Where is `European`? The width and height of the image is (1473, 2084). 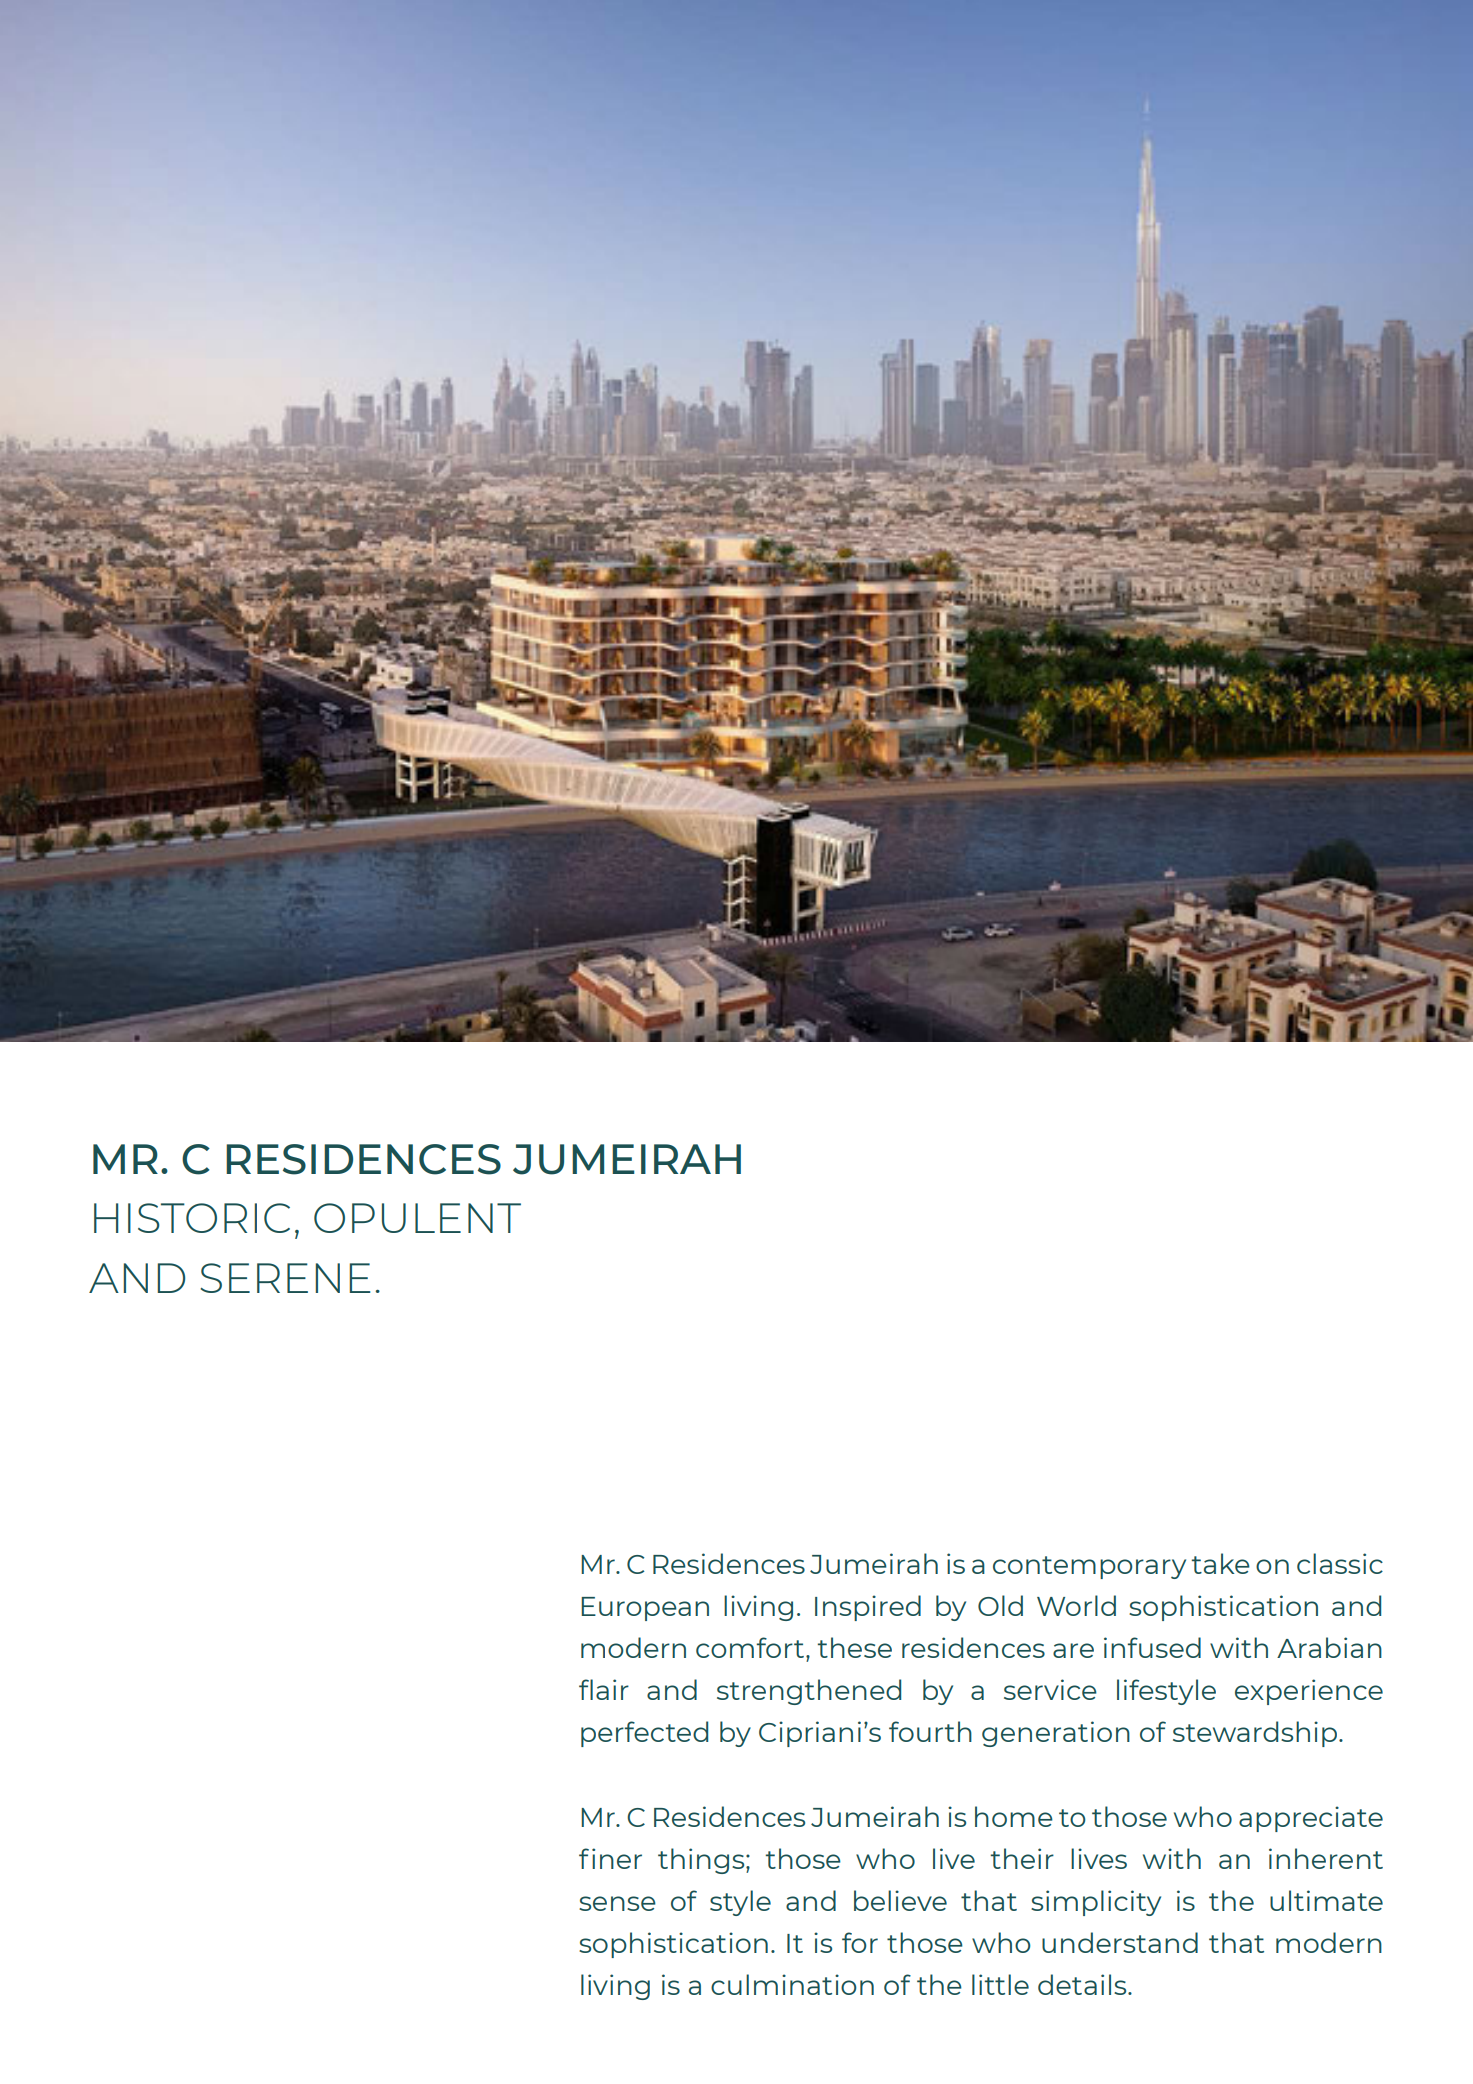 European is located at coordinates (645, 1609).
